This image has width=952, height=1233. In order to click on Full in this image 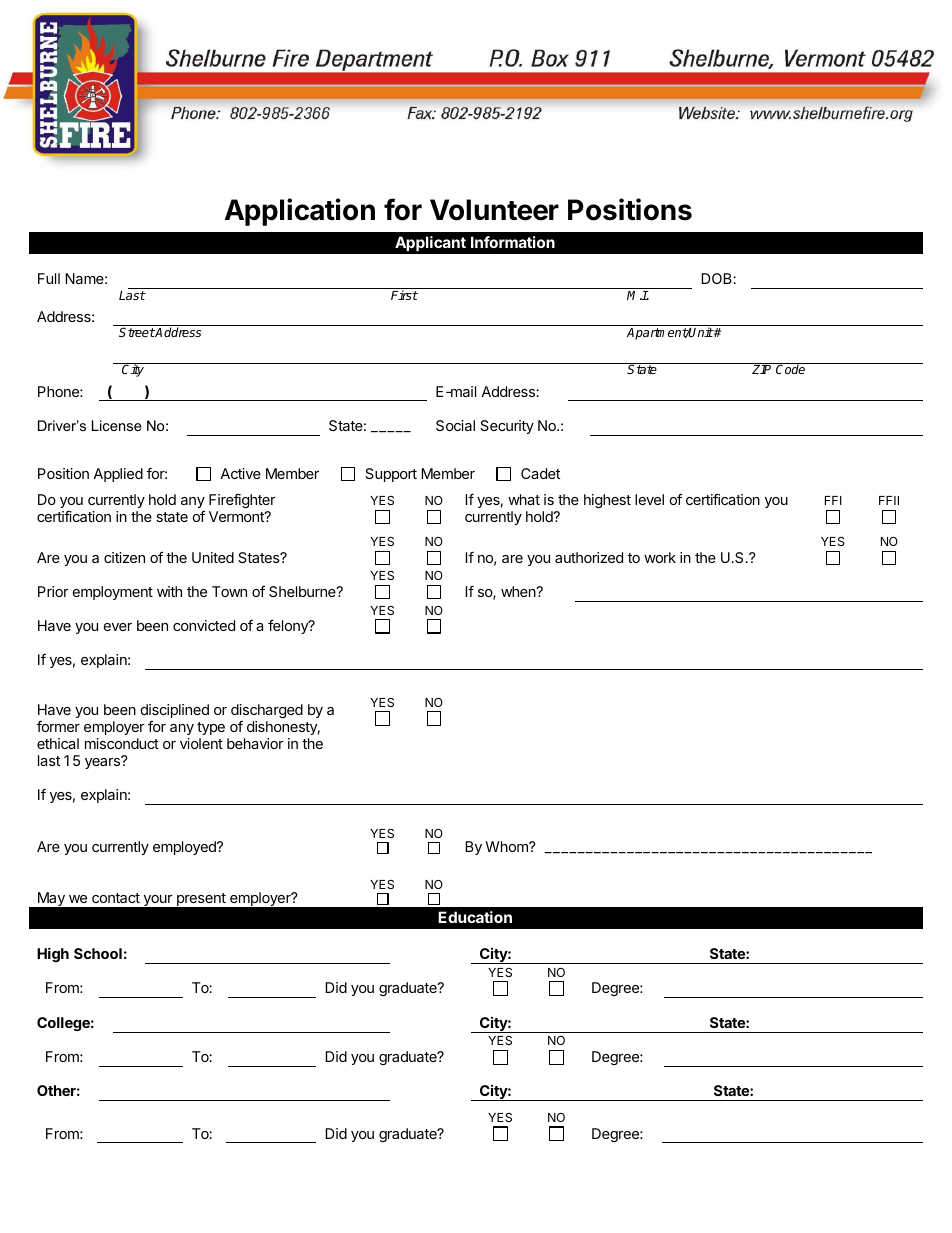, I will do `click(49, 278)`.
